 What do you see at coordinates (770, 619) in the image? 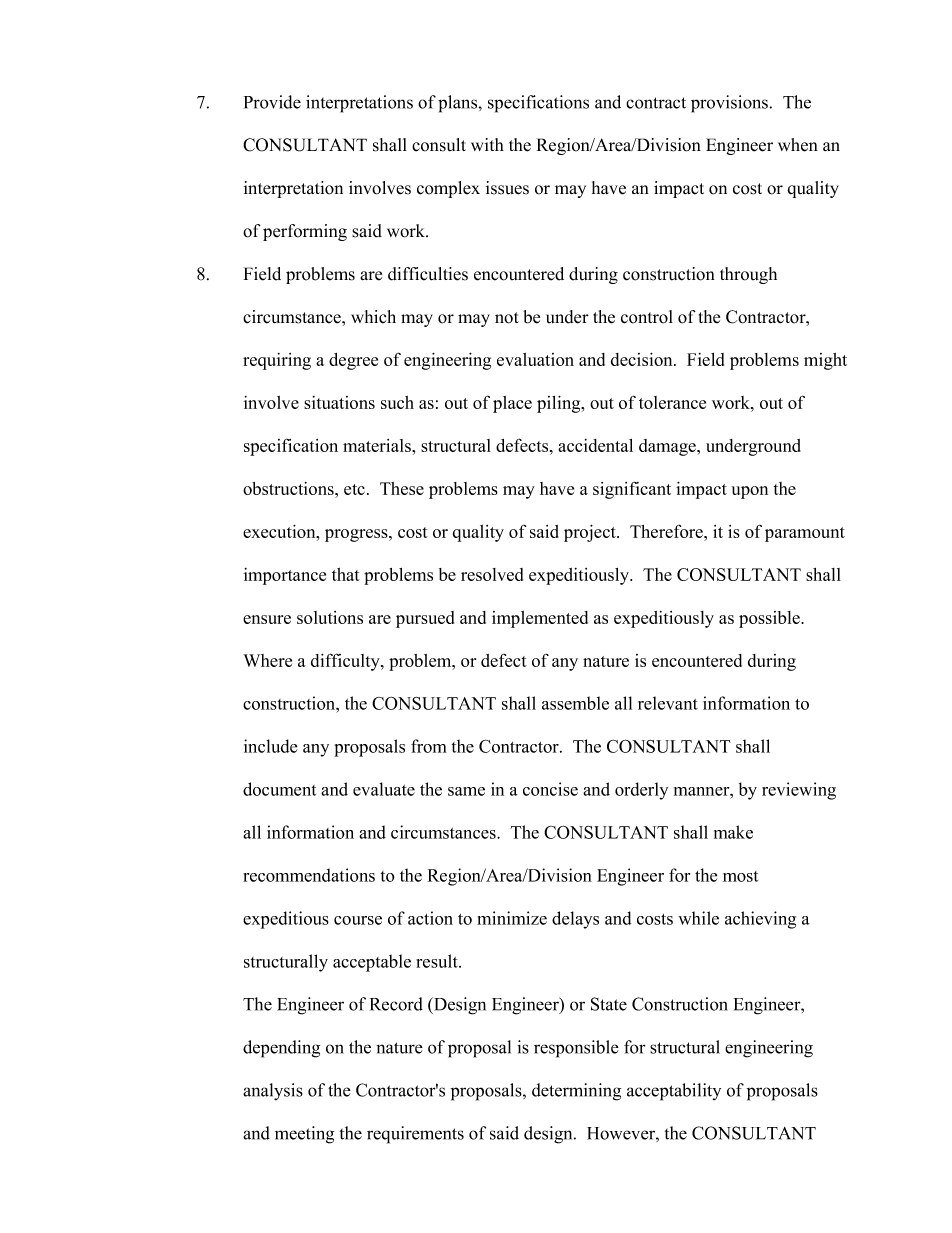
I see `possible` at bounding box center [770, 619].
